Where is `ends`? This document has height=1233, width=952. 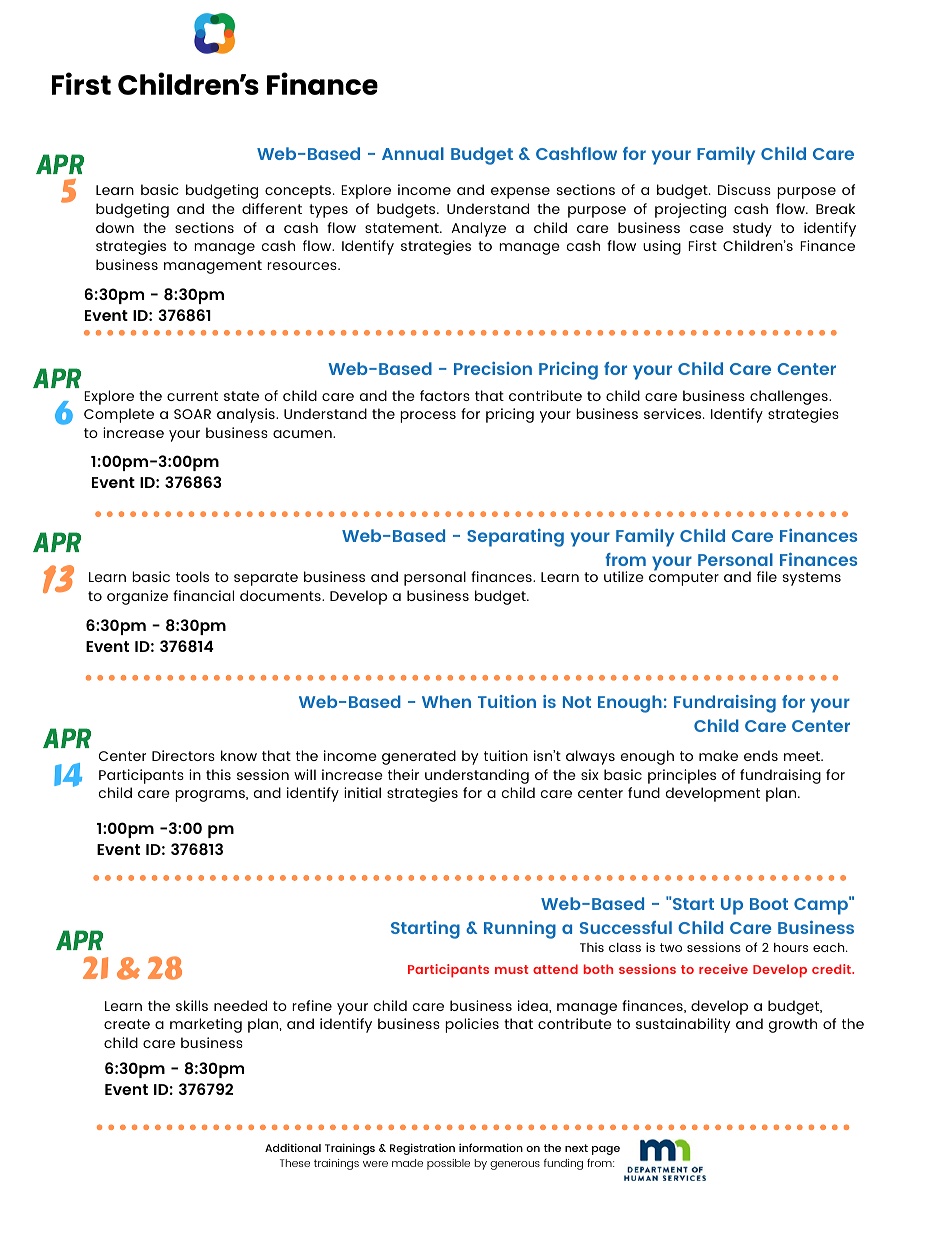 ends is located at coordinates (761, 755).
